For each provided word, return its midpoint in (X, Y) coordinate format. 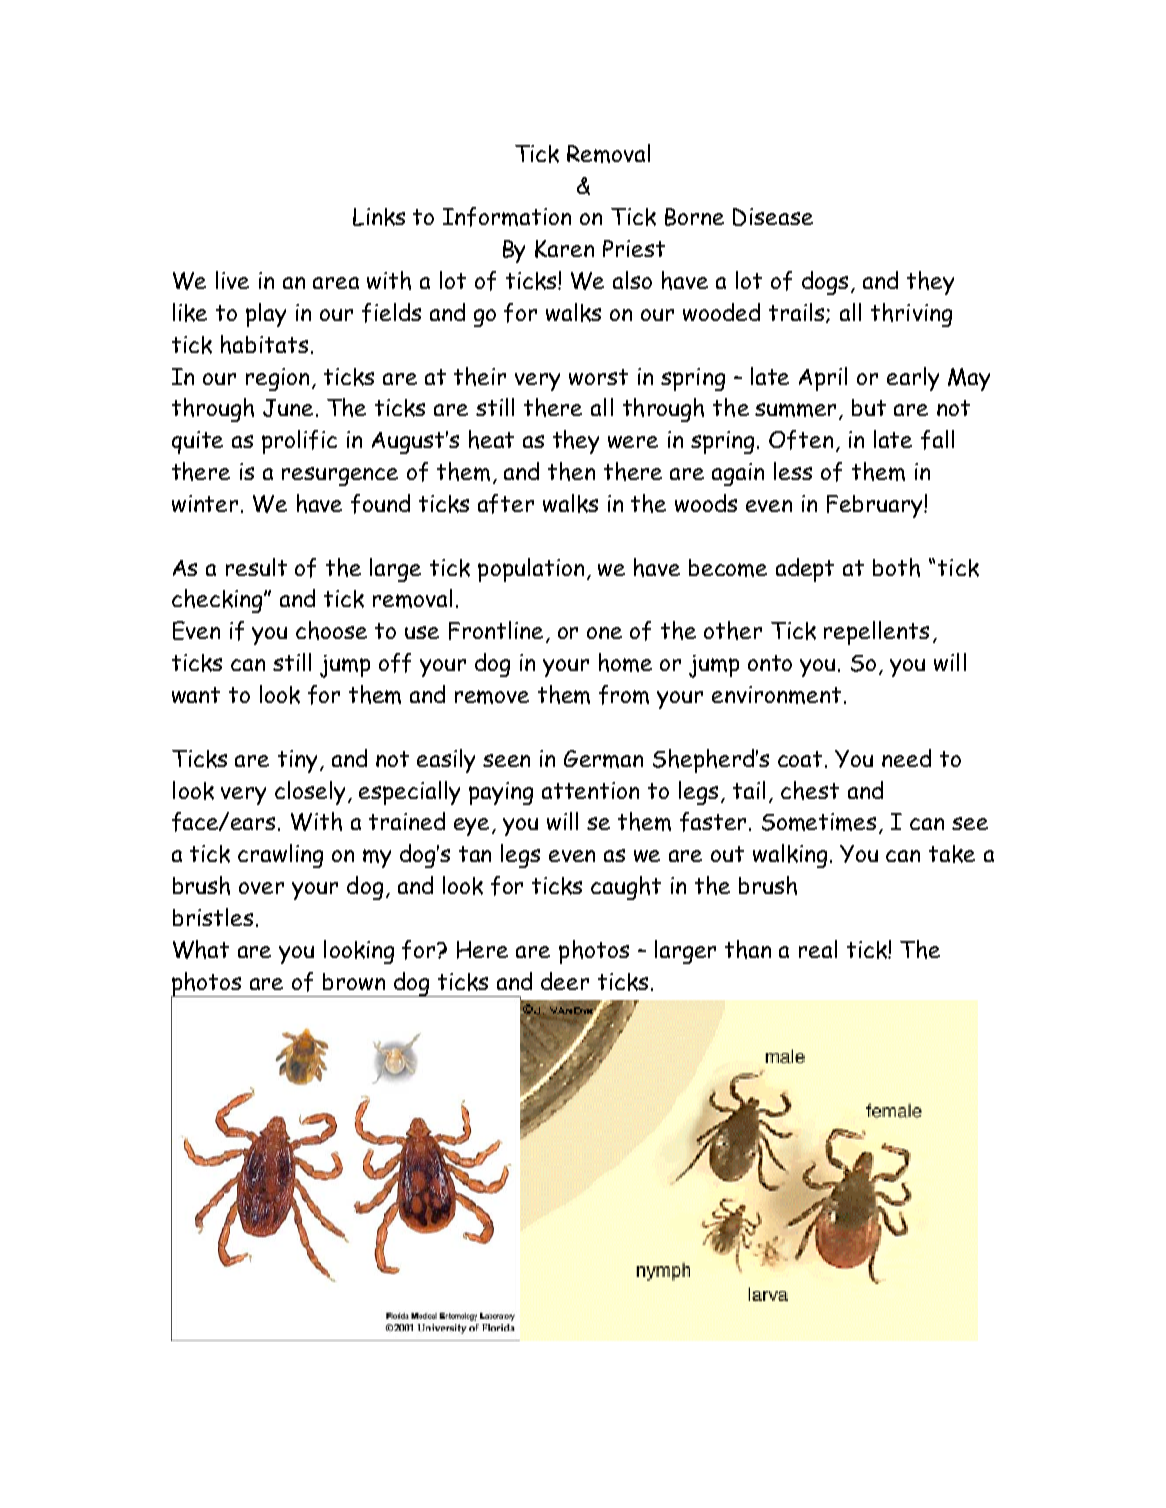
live (232, 280)
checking (218, 601)
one (604, 633)
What (201, 949)
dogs (825, 283)
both (896, 567)
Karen (564, 249)
